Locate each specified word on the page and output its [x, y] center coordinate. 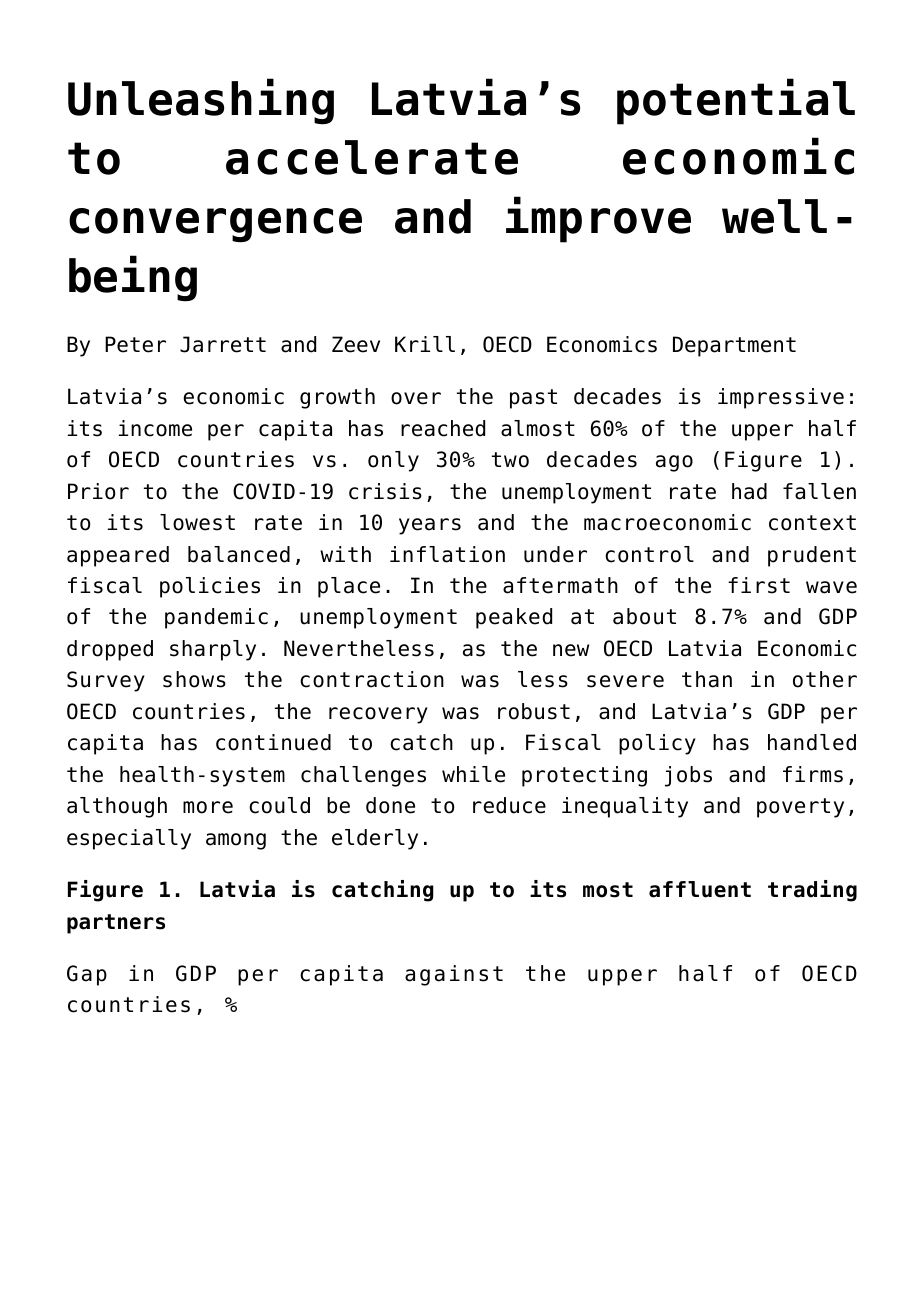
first [759, 585]
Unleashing [201, 101]
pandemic [216, 618]
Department [734, 346]
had [749, 491]
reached [443, 428]
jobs [688, 776]
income [155, 428]
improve [598, 219]
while [473, 774]
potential [736, 101]
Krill [425, 344]
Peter [135, 344]
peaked [514, 618]
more [208, 807]
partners [116, 924]
